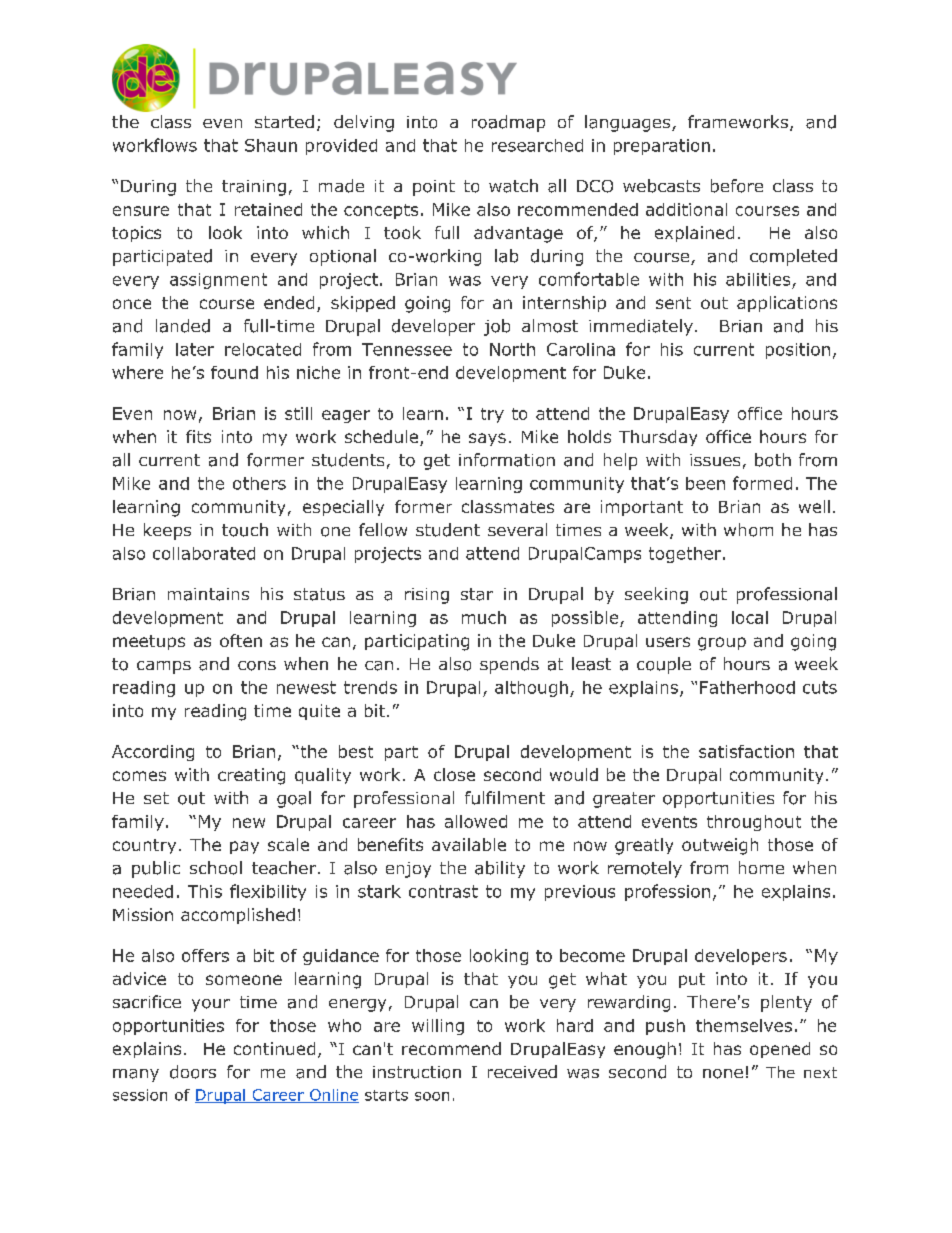  Describe the element at coordinates (271, 145) in the screenshot. I see `Shaun` at that location.
